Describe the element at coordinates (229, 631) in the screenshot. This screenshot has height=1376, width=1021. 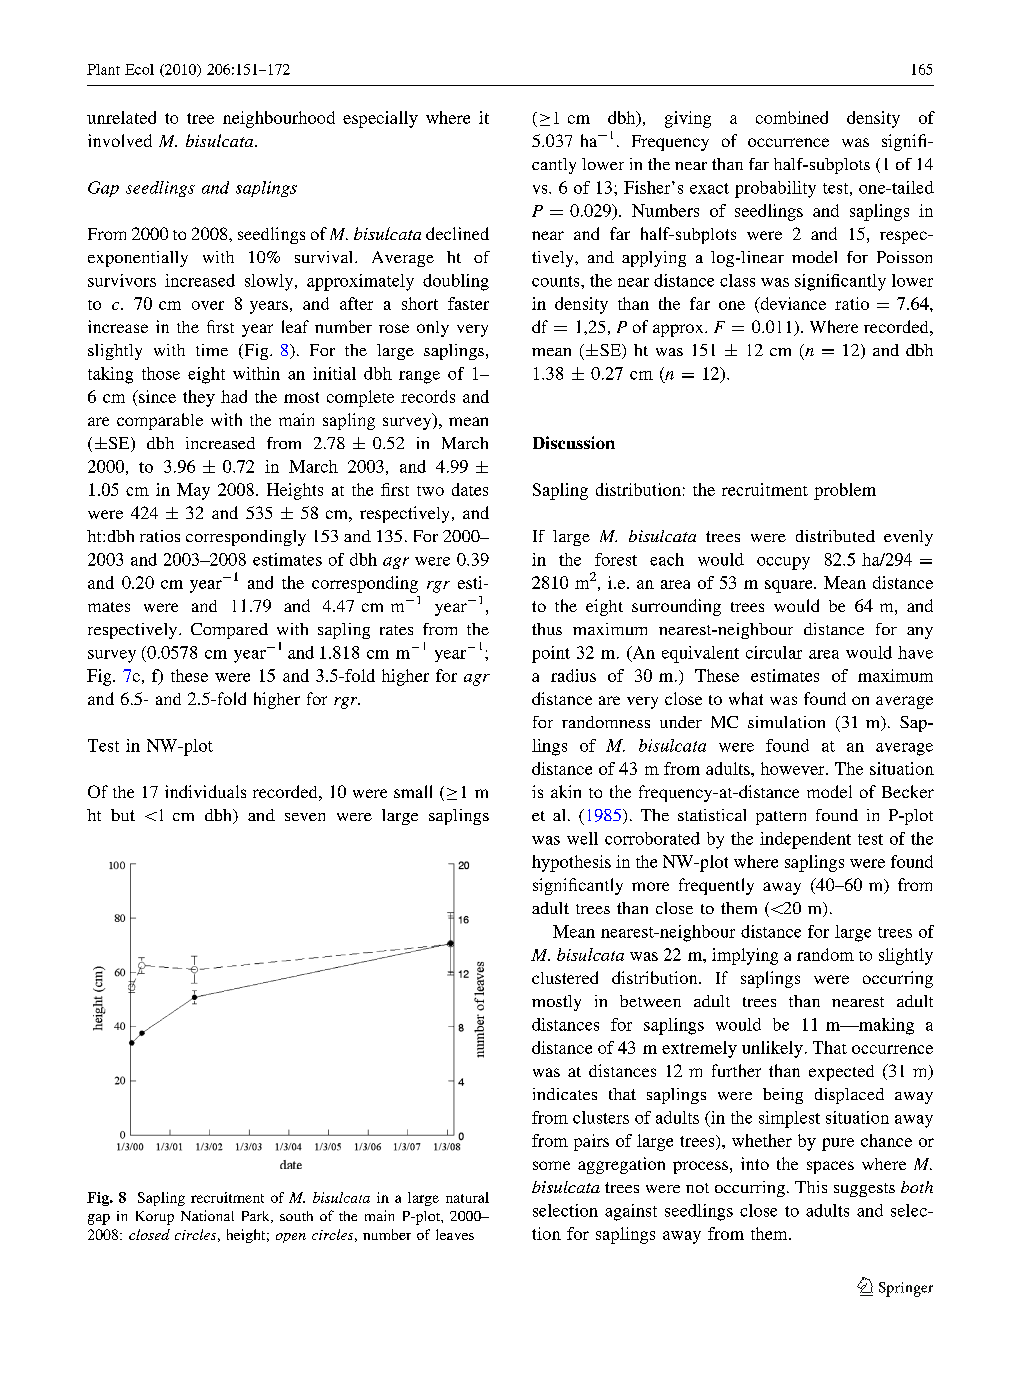
I see `Compared` at that location.
